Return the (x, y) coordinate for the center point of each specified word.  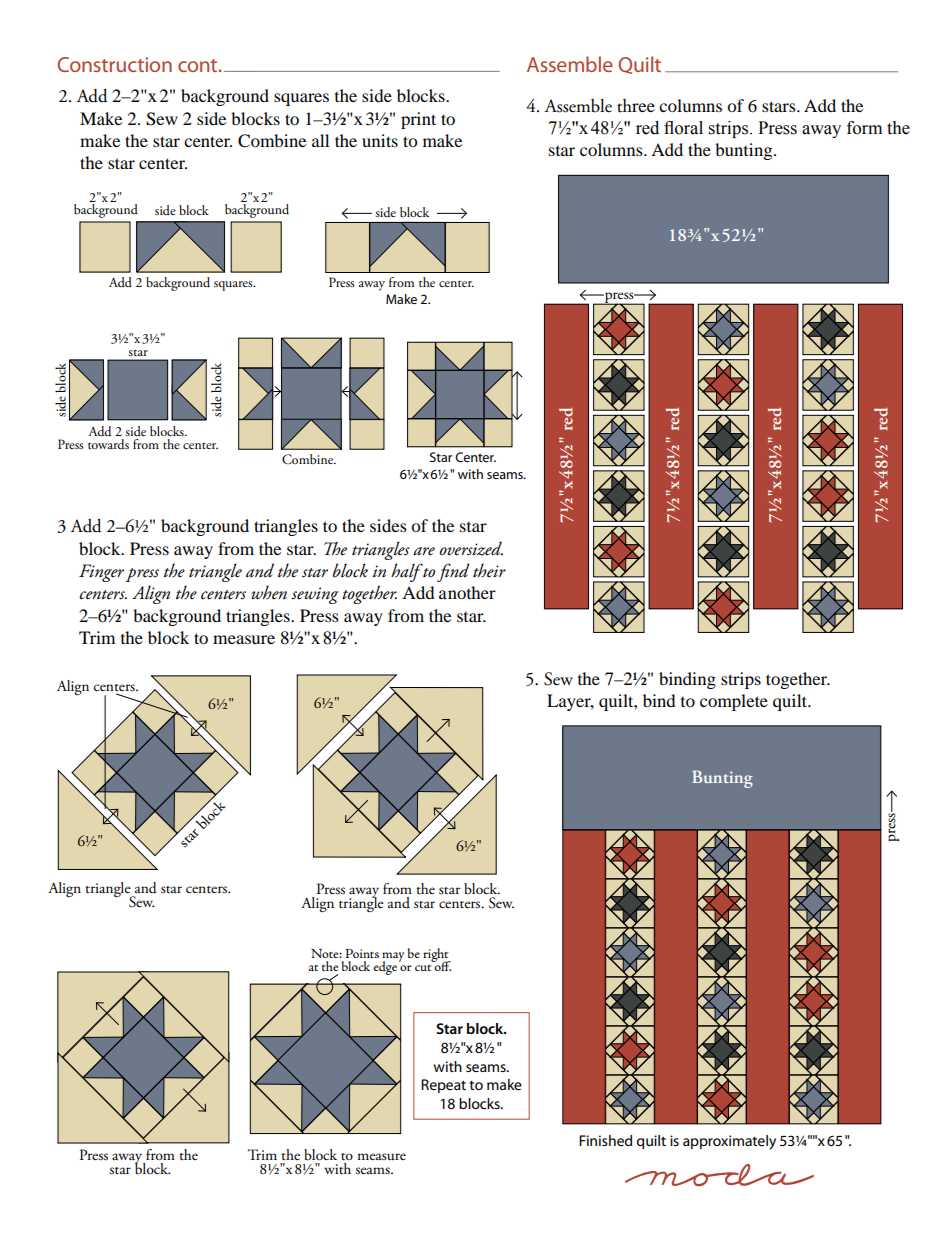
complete (734, 702)
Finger (101, 573)
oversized (471, 548)
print (418, 120)
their (489, 570)
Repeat (443, 1086)
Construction (114, 64)
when (269, 592)
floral (683, 128)
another (467, 592)
